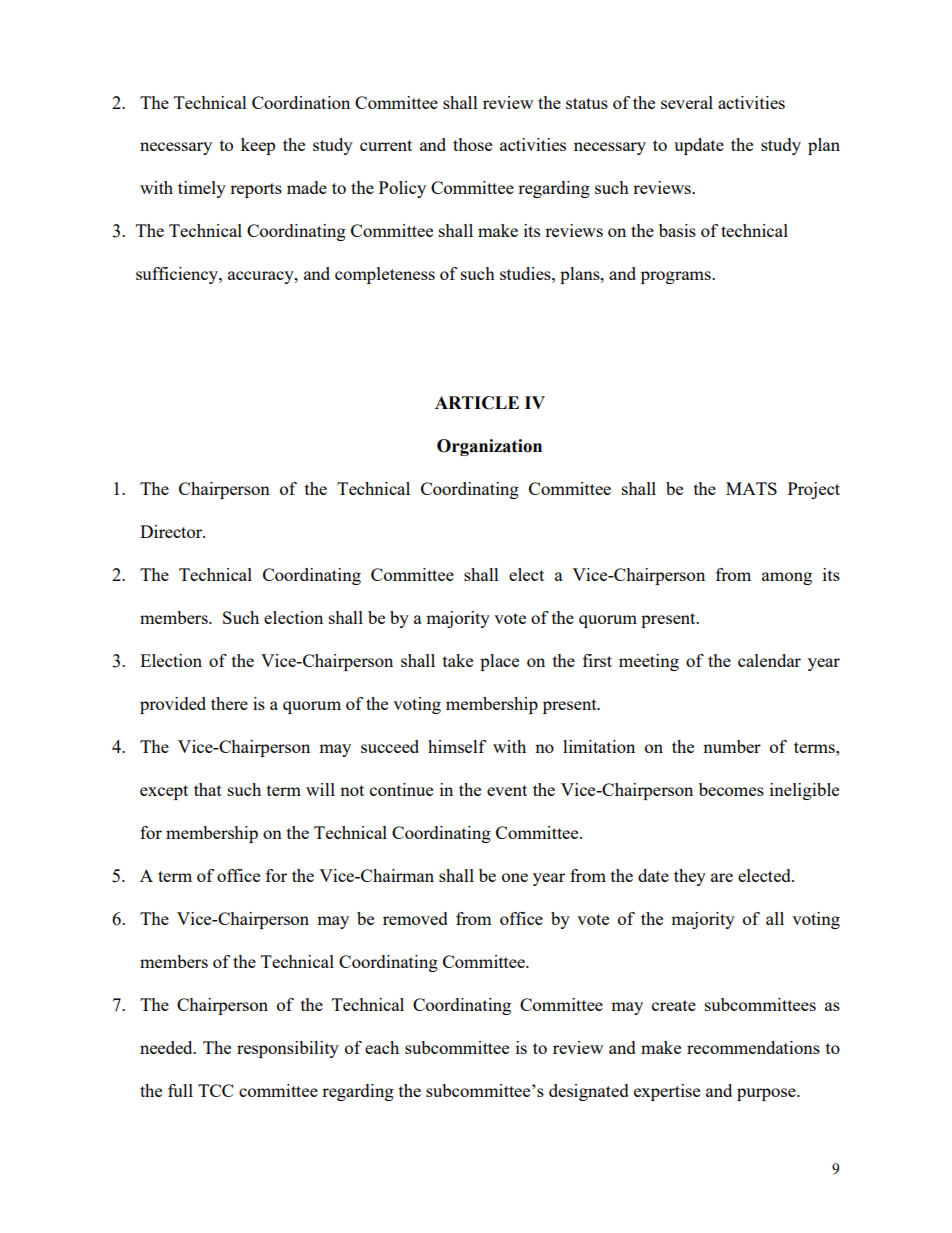 The image size is (952, 1233). What do you see at coordinates (172, 531) in the screenshot?
I see `Director` at bounding box center [172, 531].
